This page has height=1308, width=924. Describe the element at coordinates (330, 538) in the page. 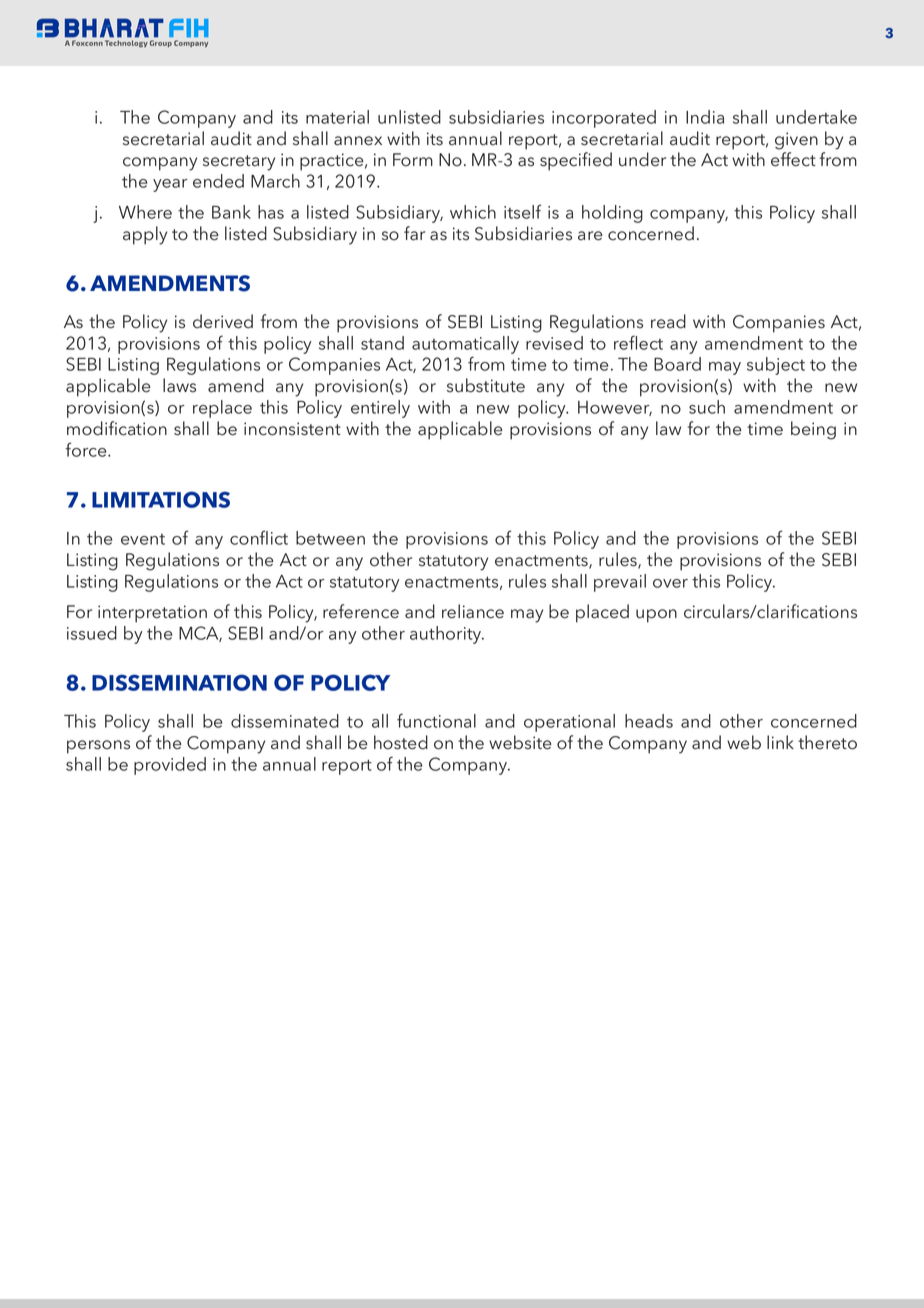

I see `between` at that location.
